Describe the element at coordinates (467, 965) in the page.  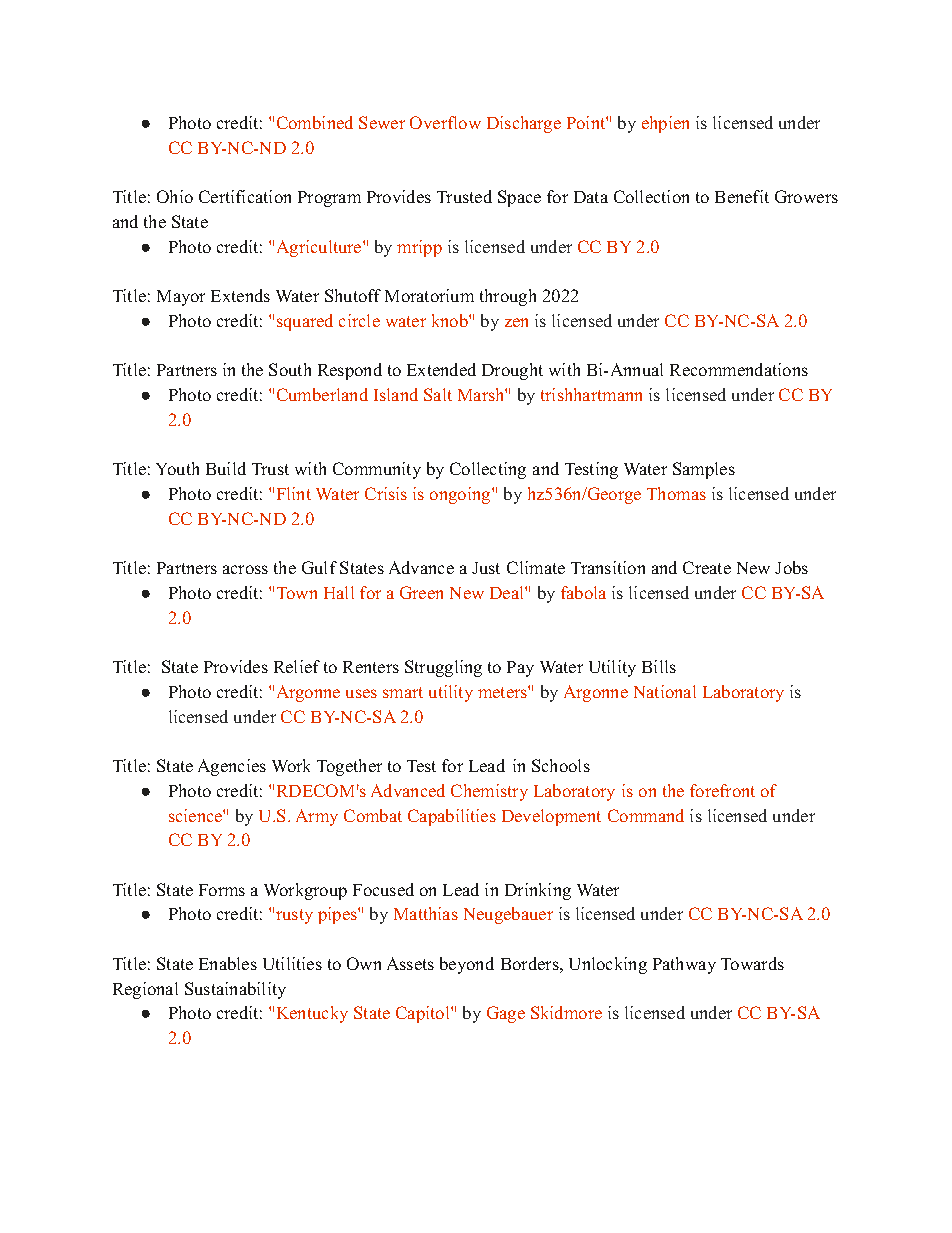
I see `beyond` at that location.
